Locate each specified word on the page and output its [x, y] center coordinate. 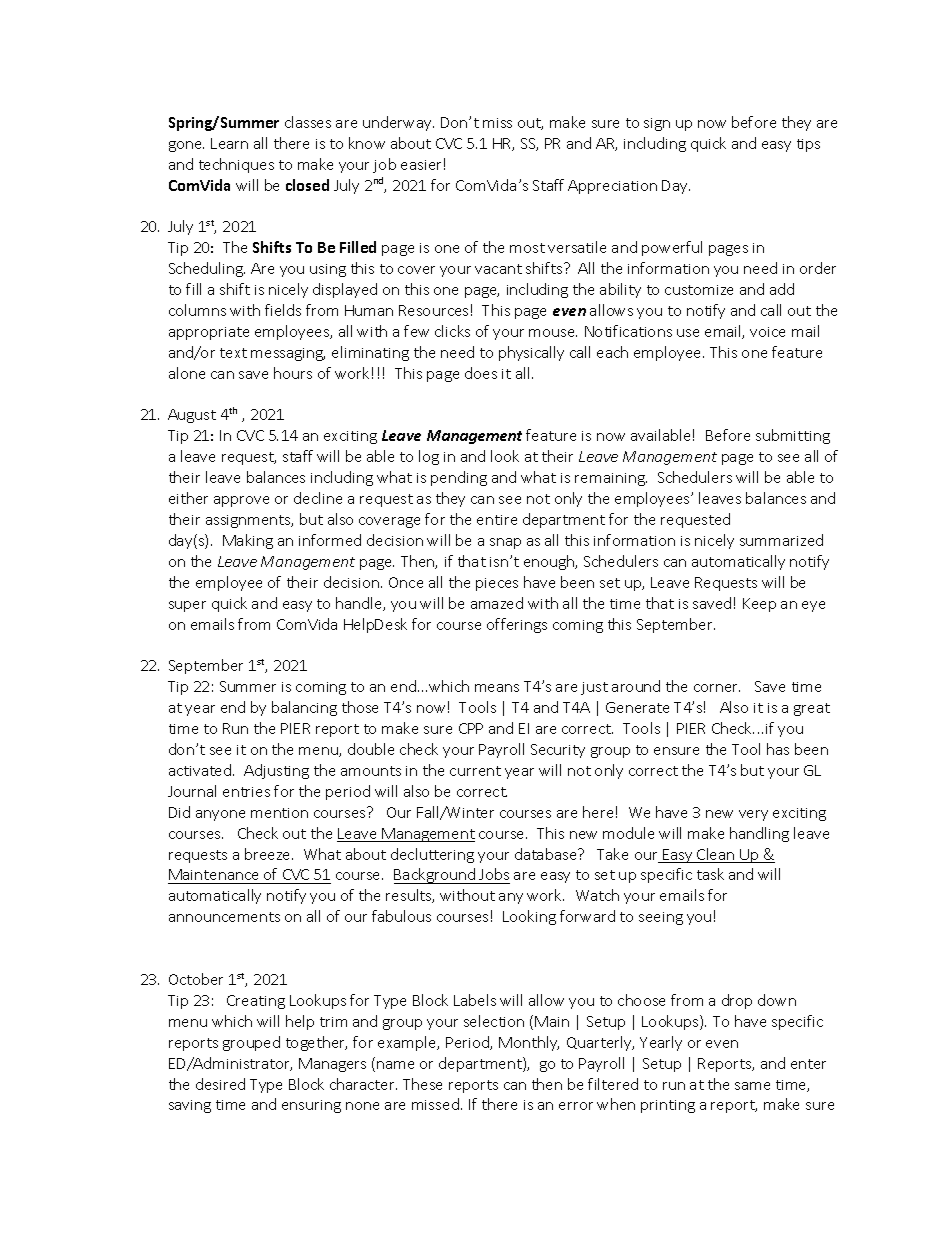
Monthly [529, 1043]
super [187, 606]
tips [808, 145]
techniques [236, 165]
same [752, 1086]
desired [220, 1084]
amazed [497, 603]
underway [398, 123]
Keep [759, 605]
